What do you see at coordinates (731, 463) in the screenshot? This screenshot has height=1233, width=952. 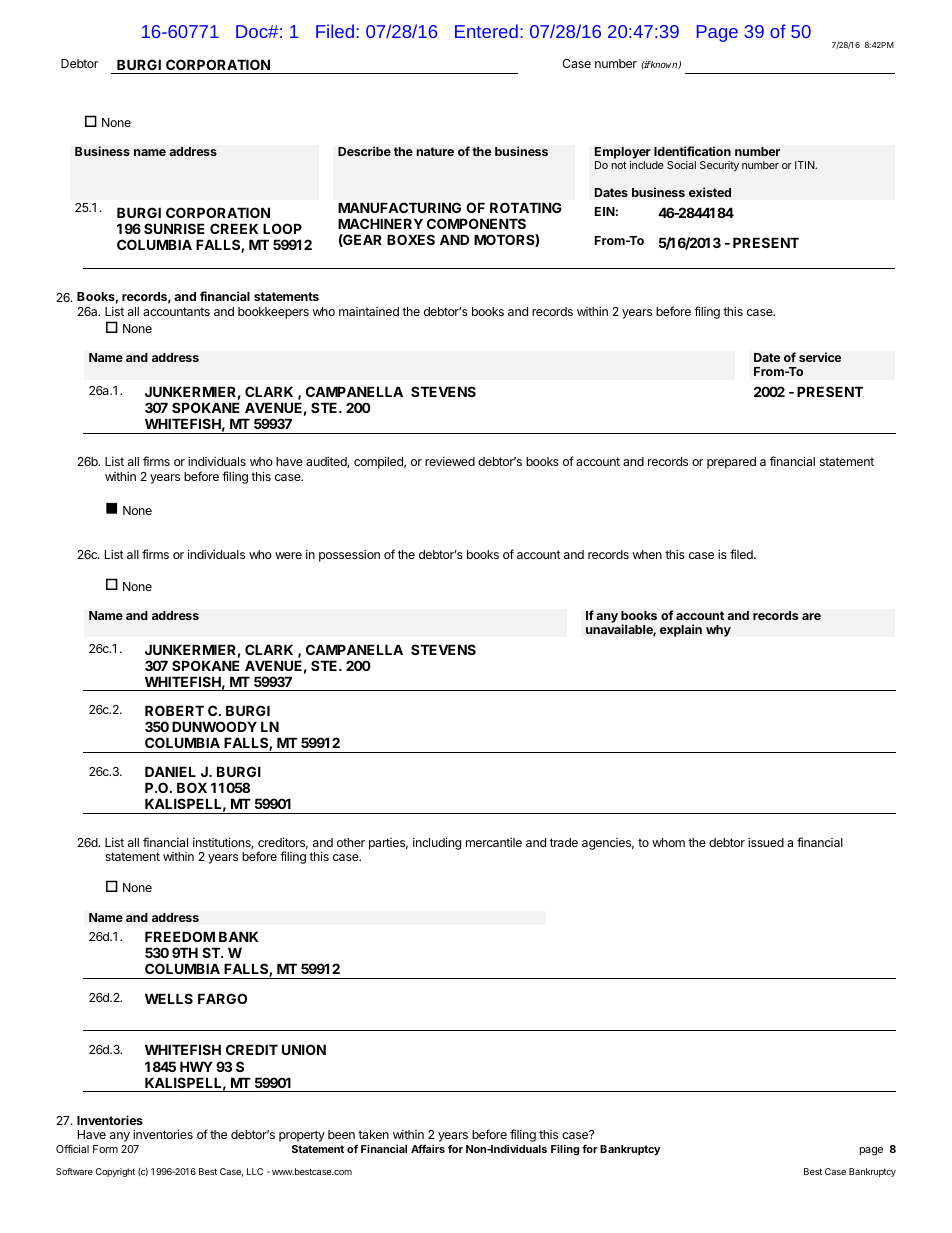 I see `prepared` at bounding box center [731, 463].
